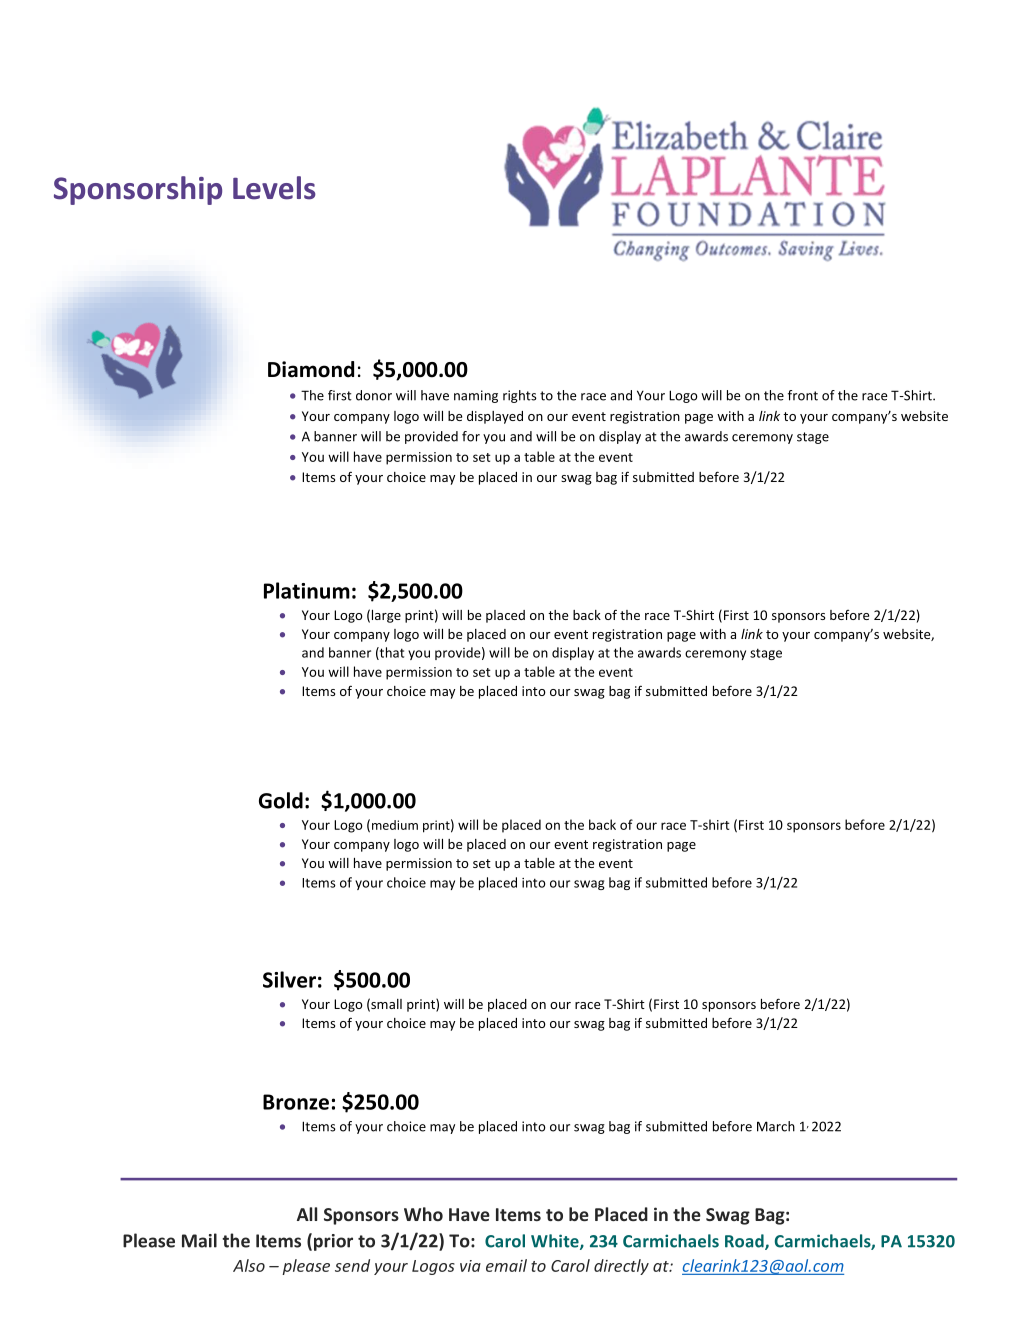 The width and height of the page is (1025, 1327). Describe the element at coordinates (803, 395) in the page. I see `front` at that location.
